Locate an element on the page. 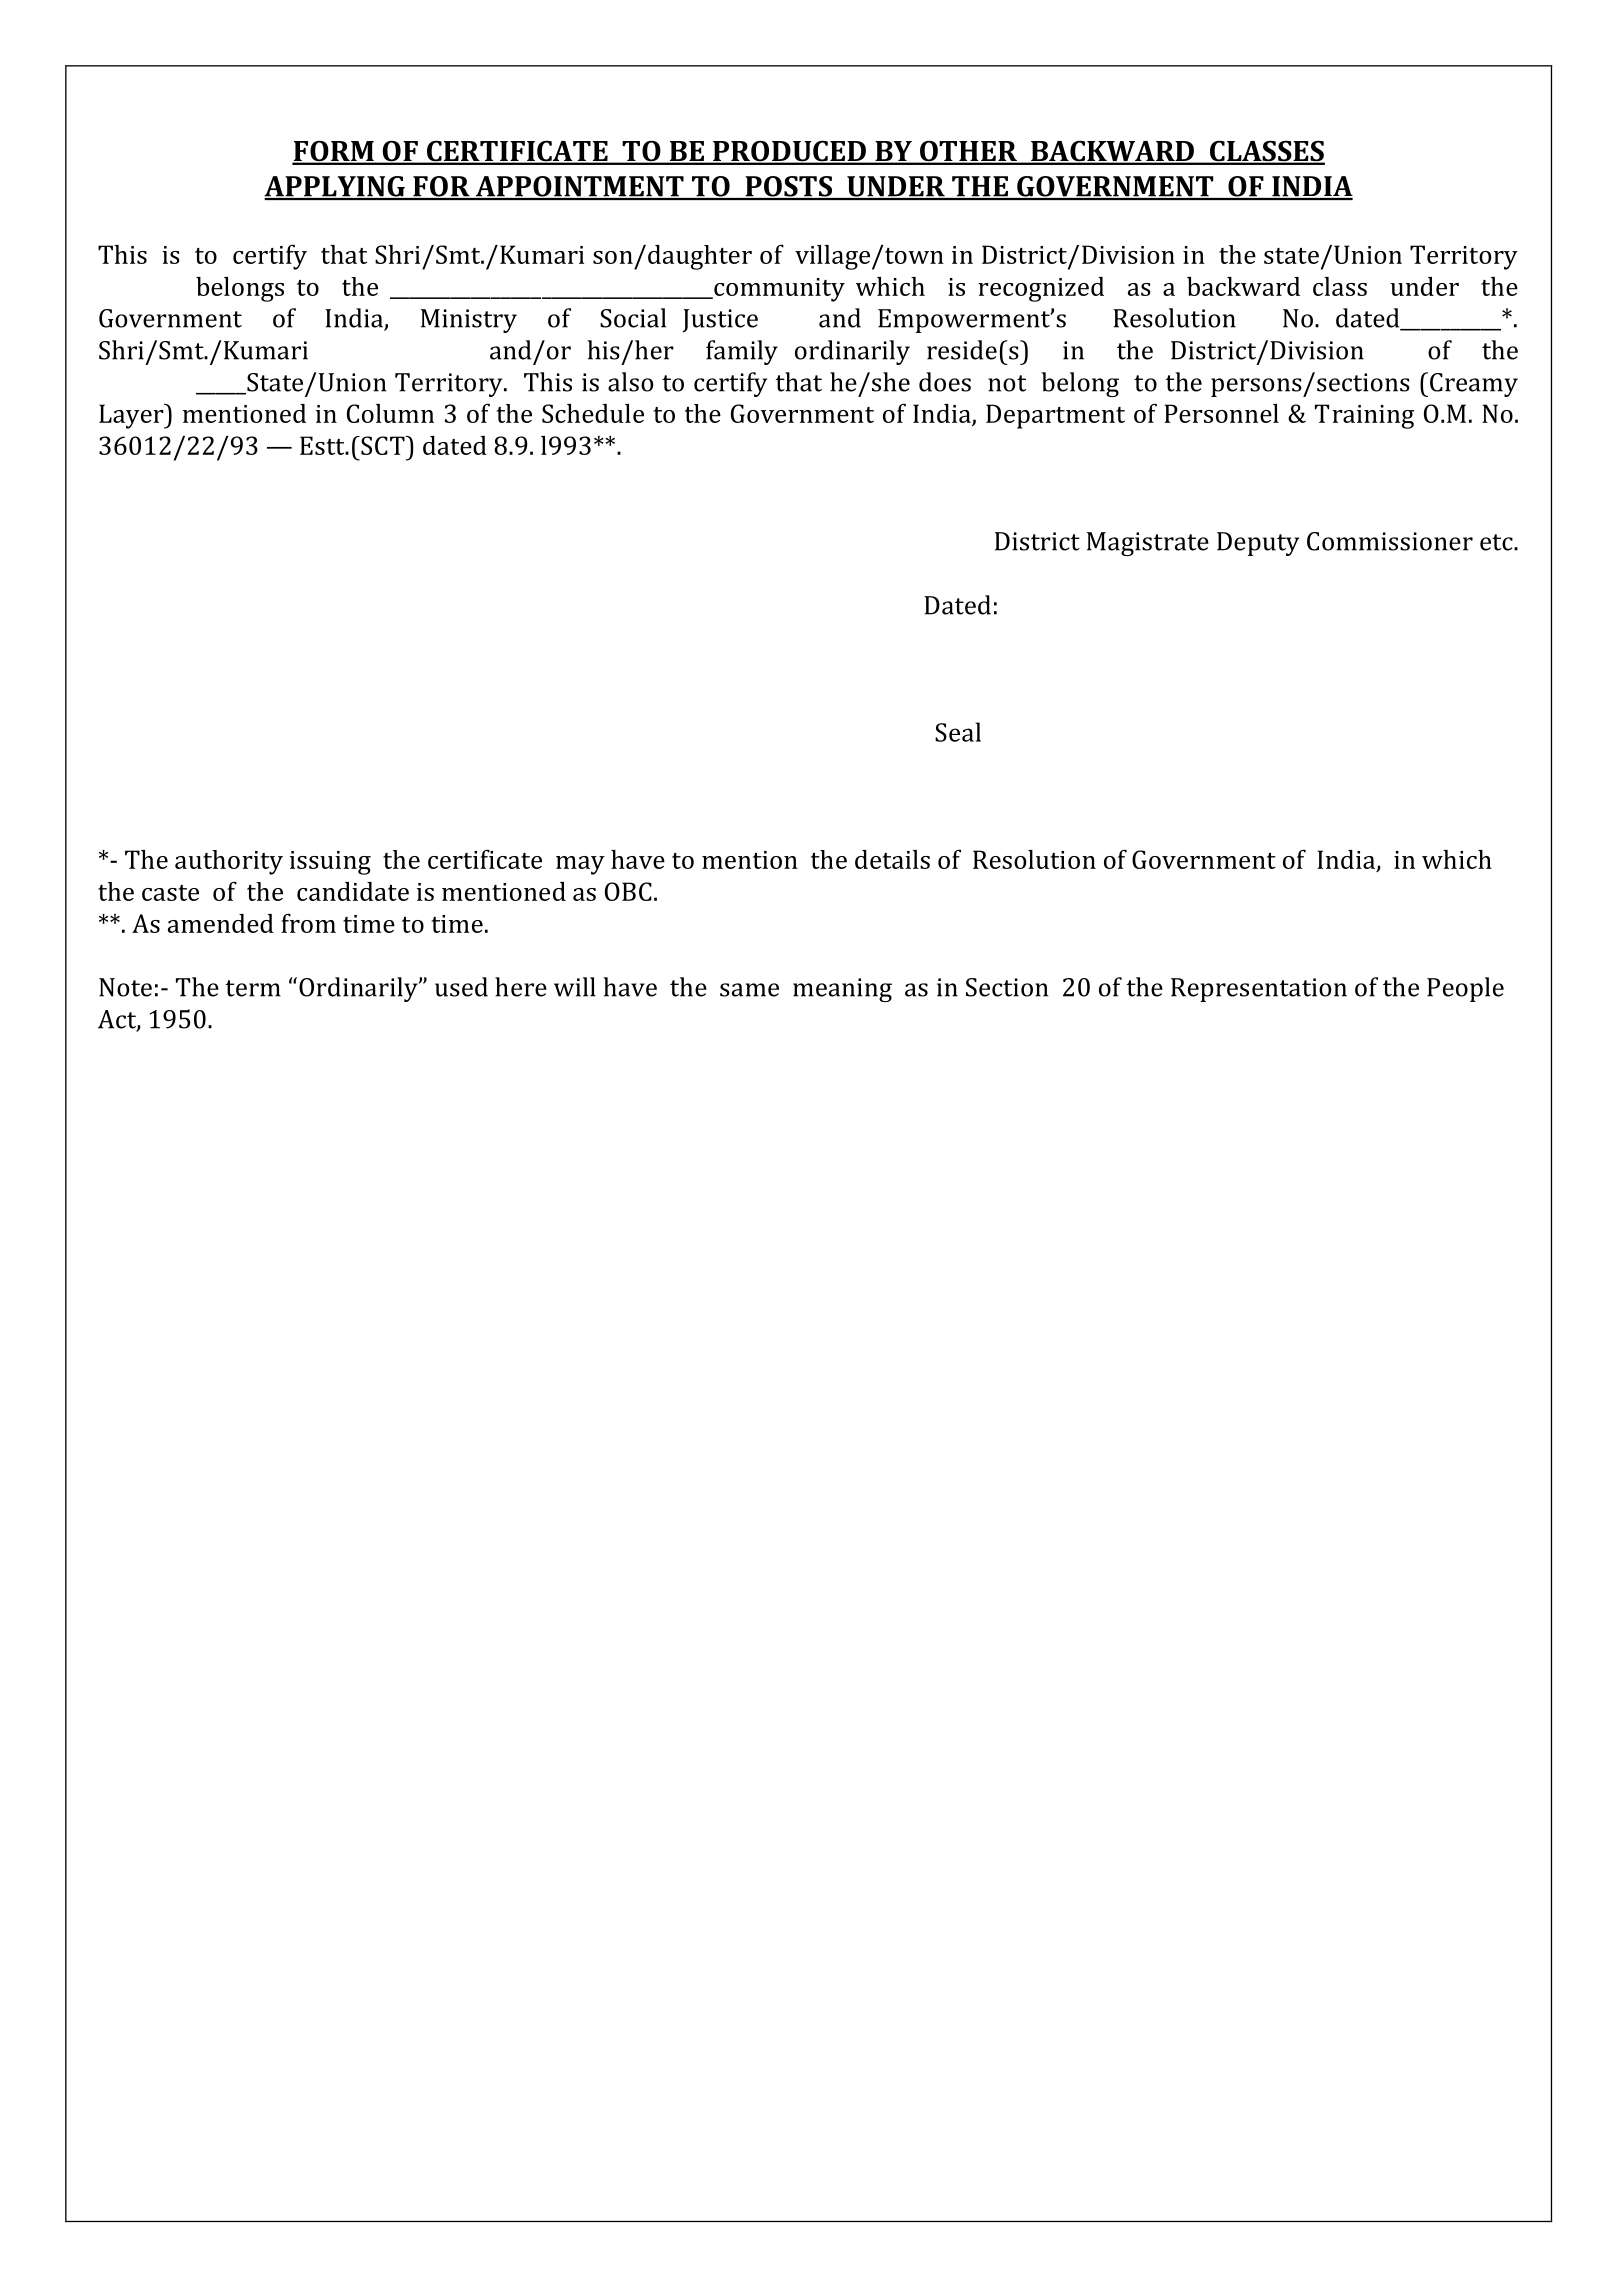  APPLYING is located at coordinates (335, 187).
